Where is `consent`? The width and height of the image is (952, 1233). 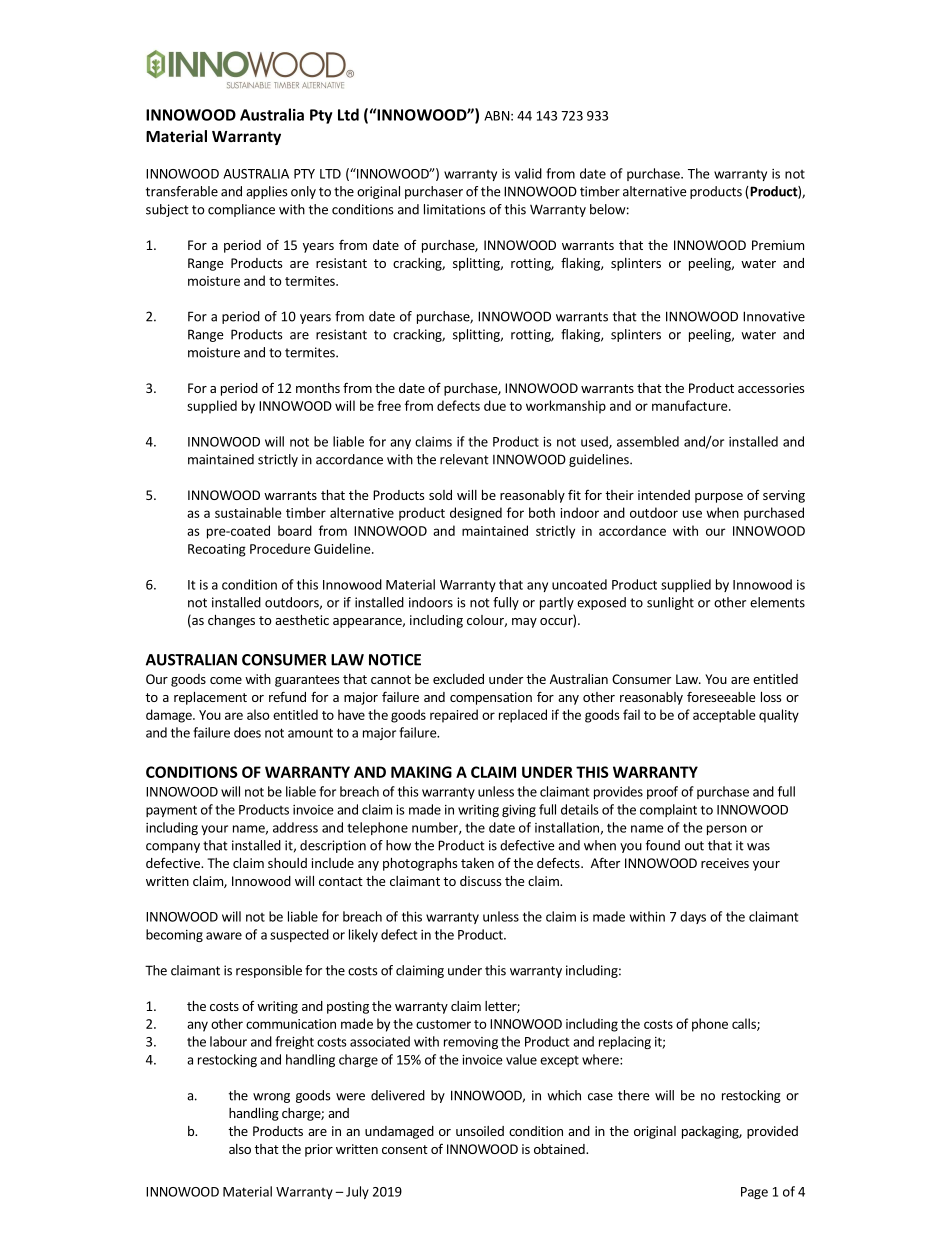 consent is located at coordinates (405, 1149).
